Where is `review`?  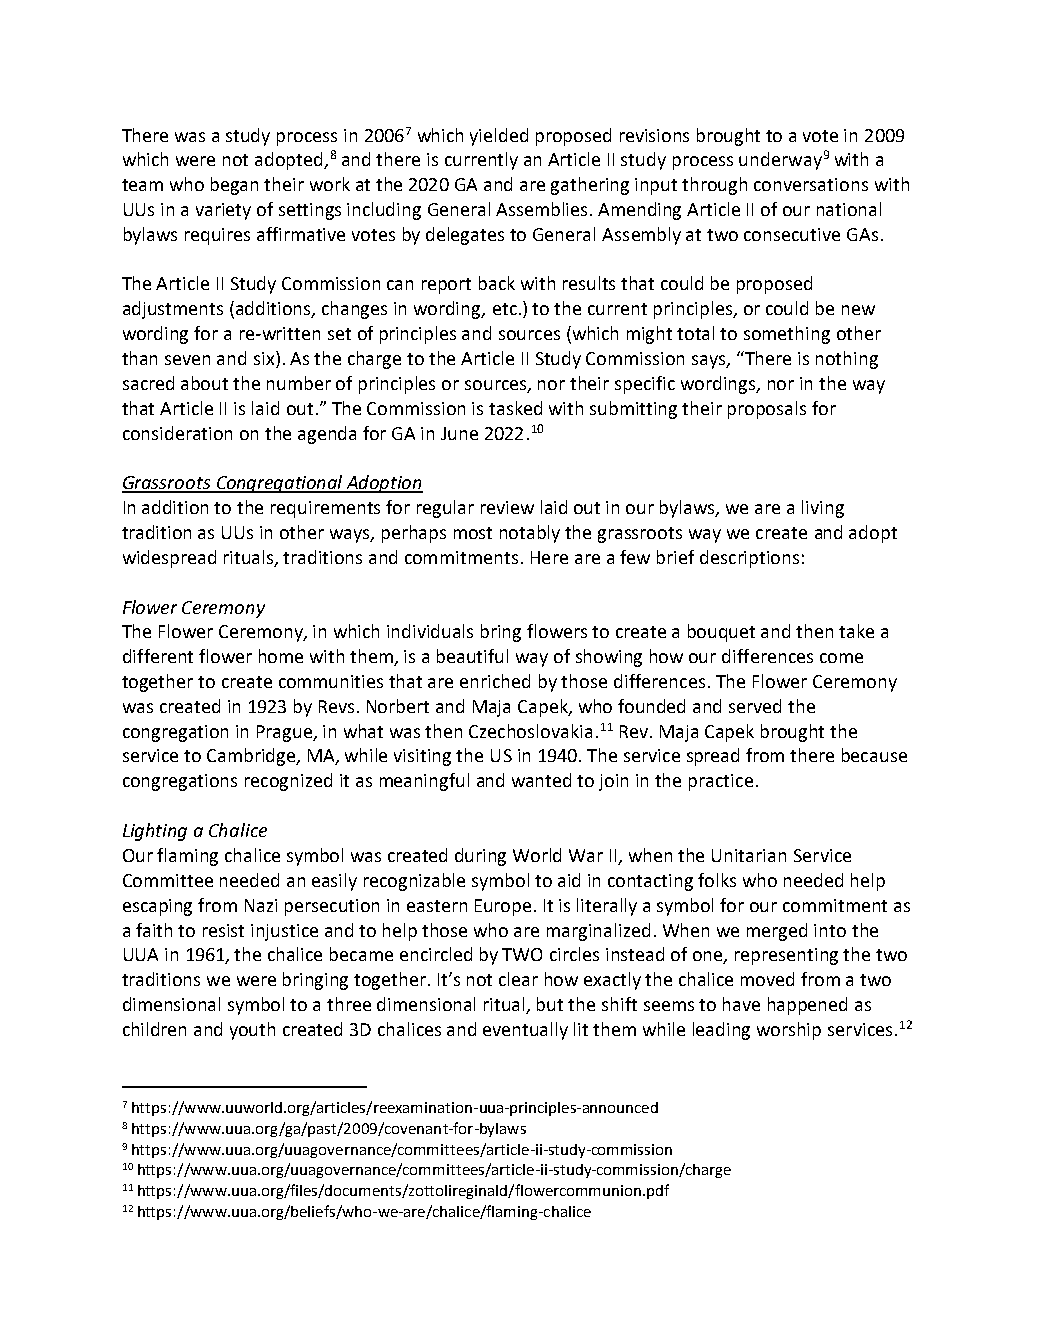 review is located at coordinates (507, 507).
